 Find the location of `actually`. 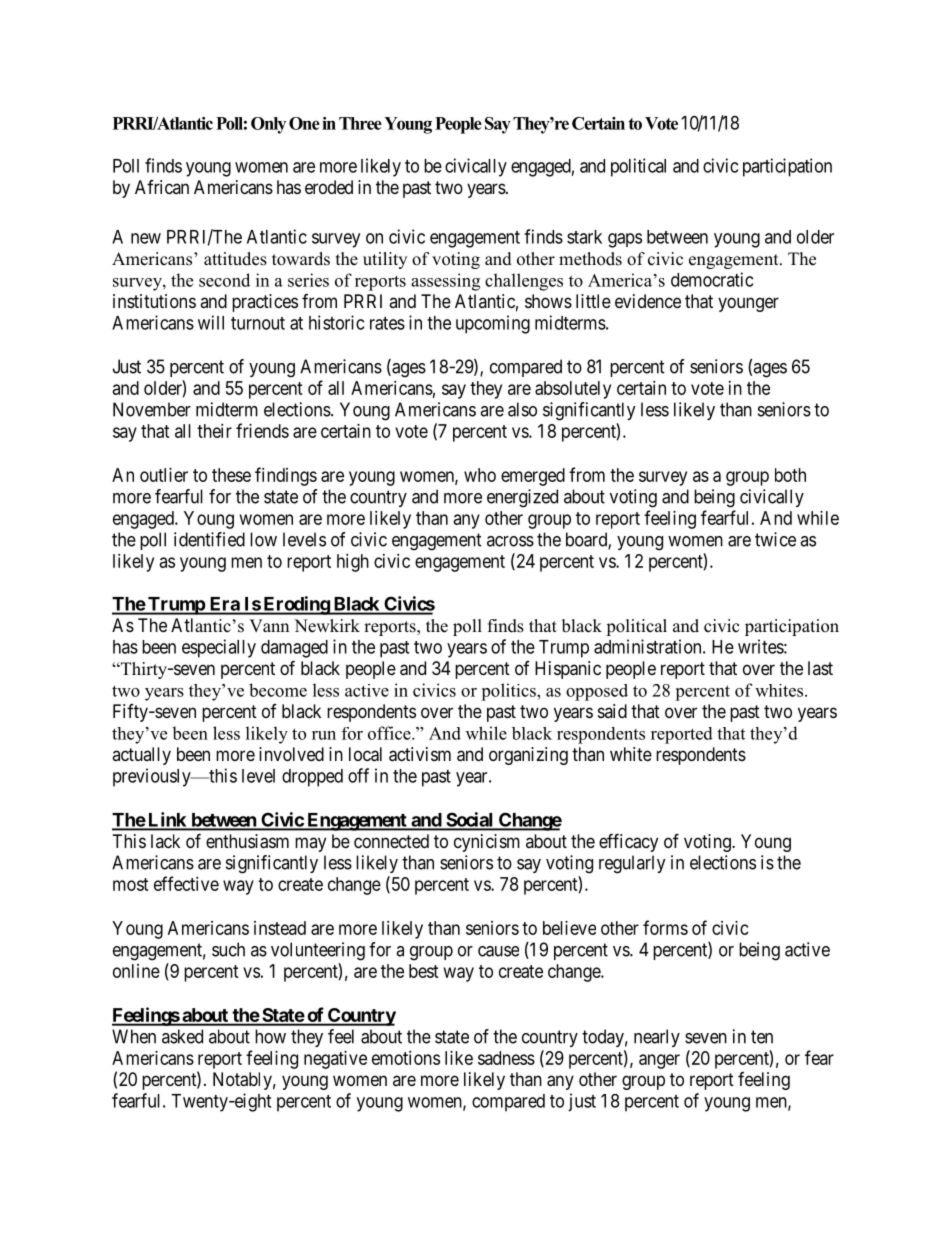

actually is located at coordinates (141, 756).
